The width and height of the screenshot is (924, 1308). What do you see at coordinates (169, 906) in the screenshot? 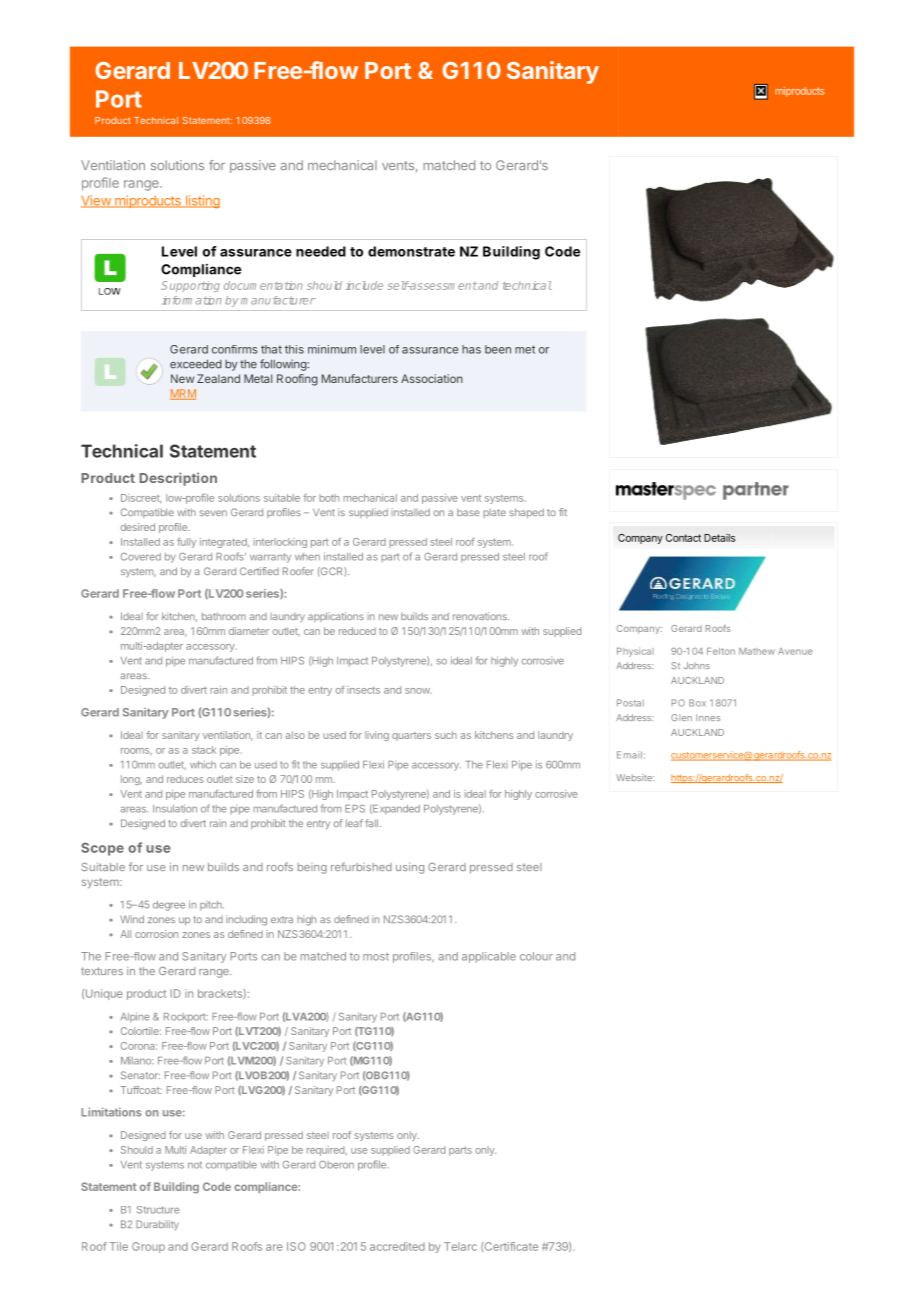
I see `degree` at bounding box center [169, 906].
